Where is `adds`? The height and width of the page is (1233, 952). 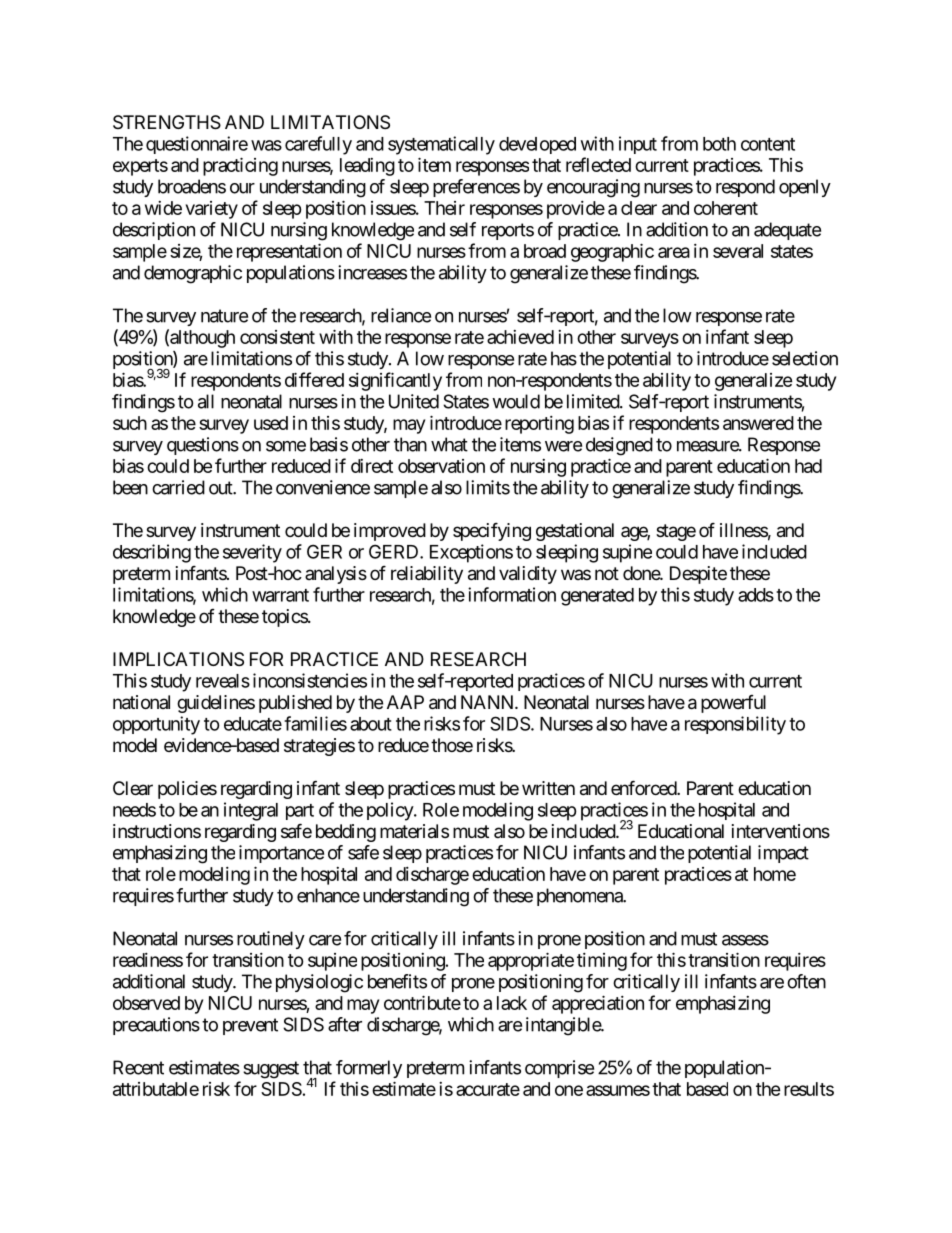
adds is located at coordinates (756, 595).
